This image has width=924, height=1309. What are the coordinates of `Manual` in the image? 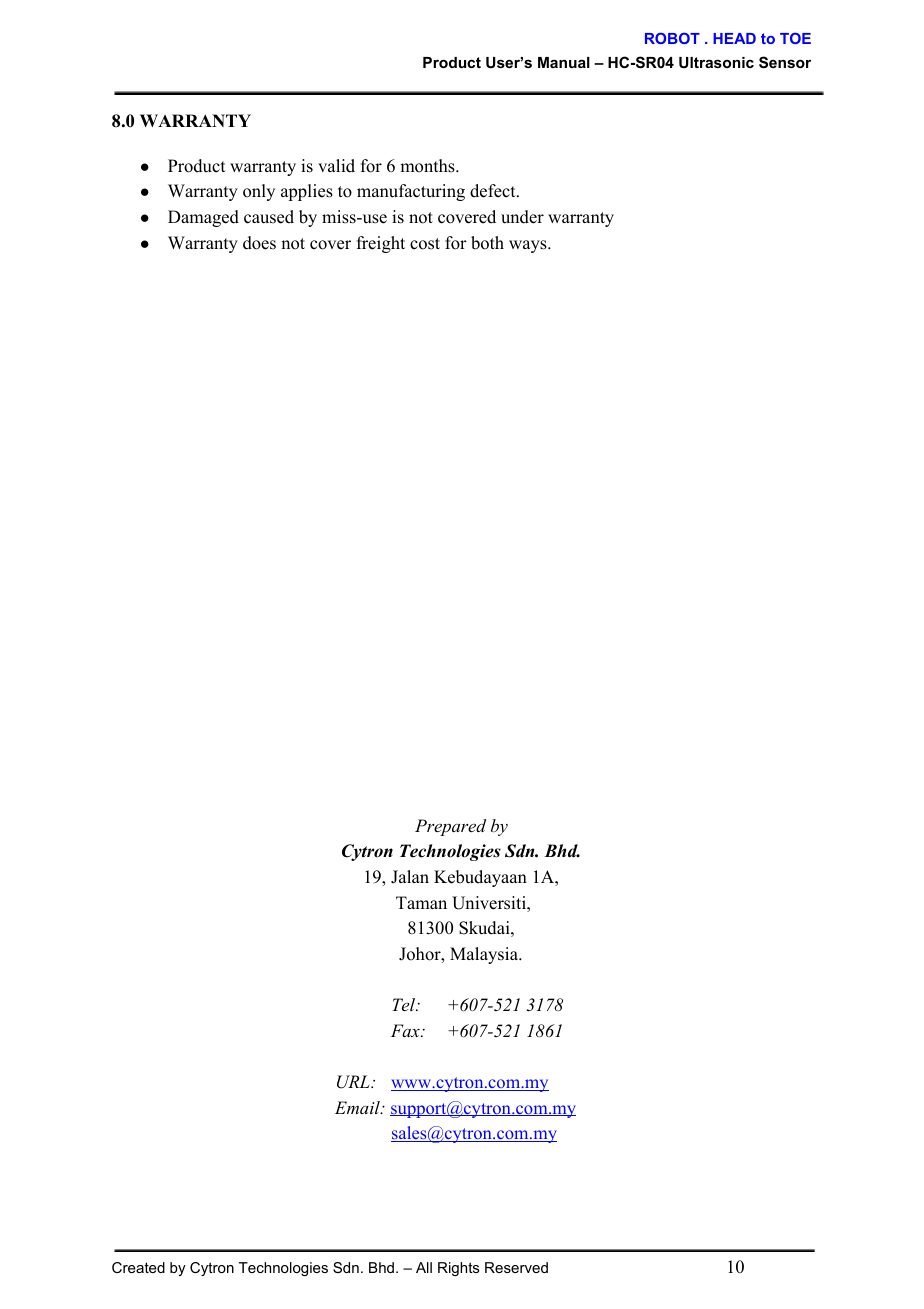 It's located at (564, 62).
